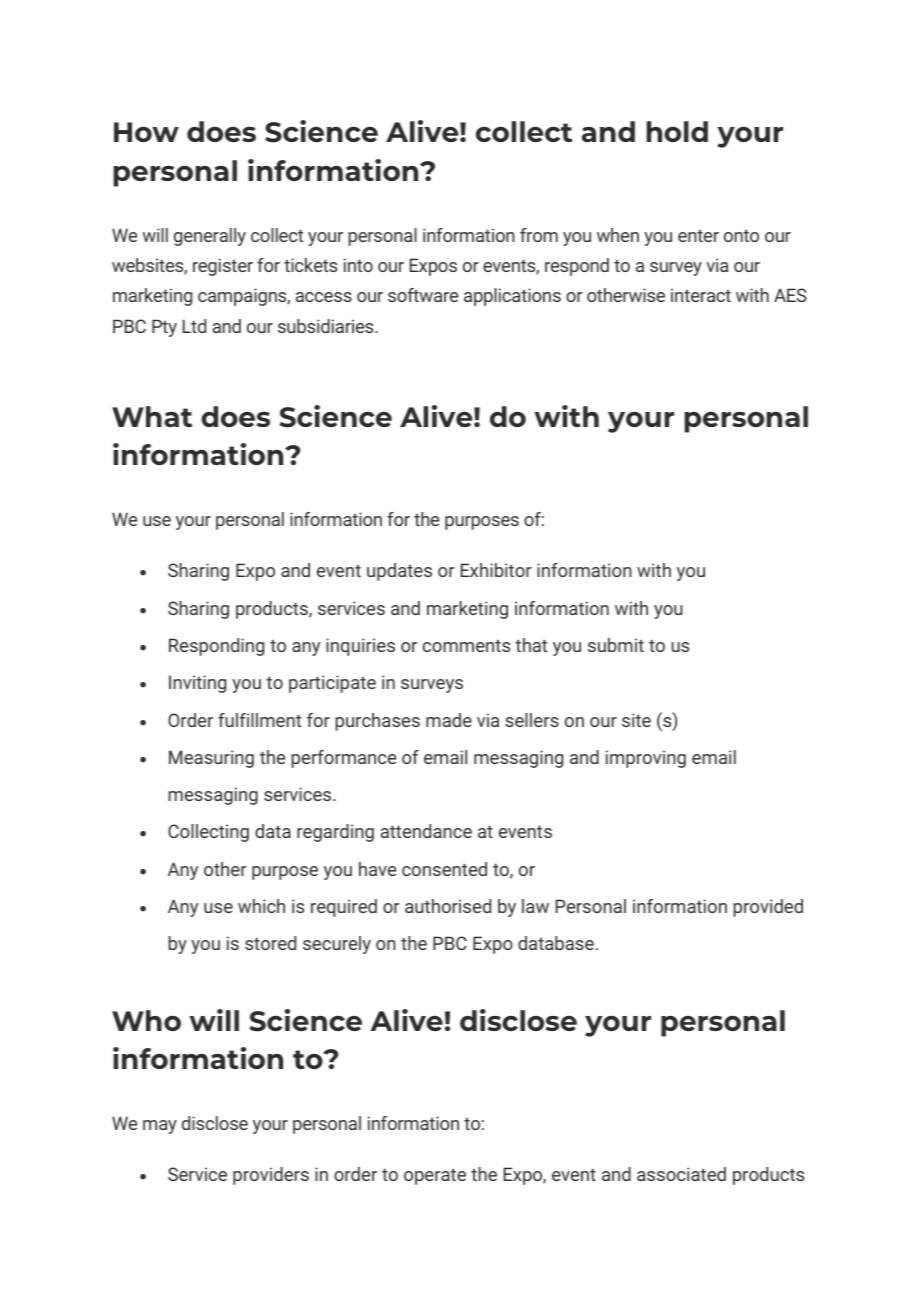  I want to click on operate, so click(435, 1176).
